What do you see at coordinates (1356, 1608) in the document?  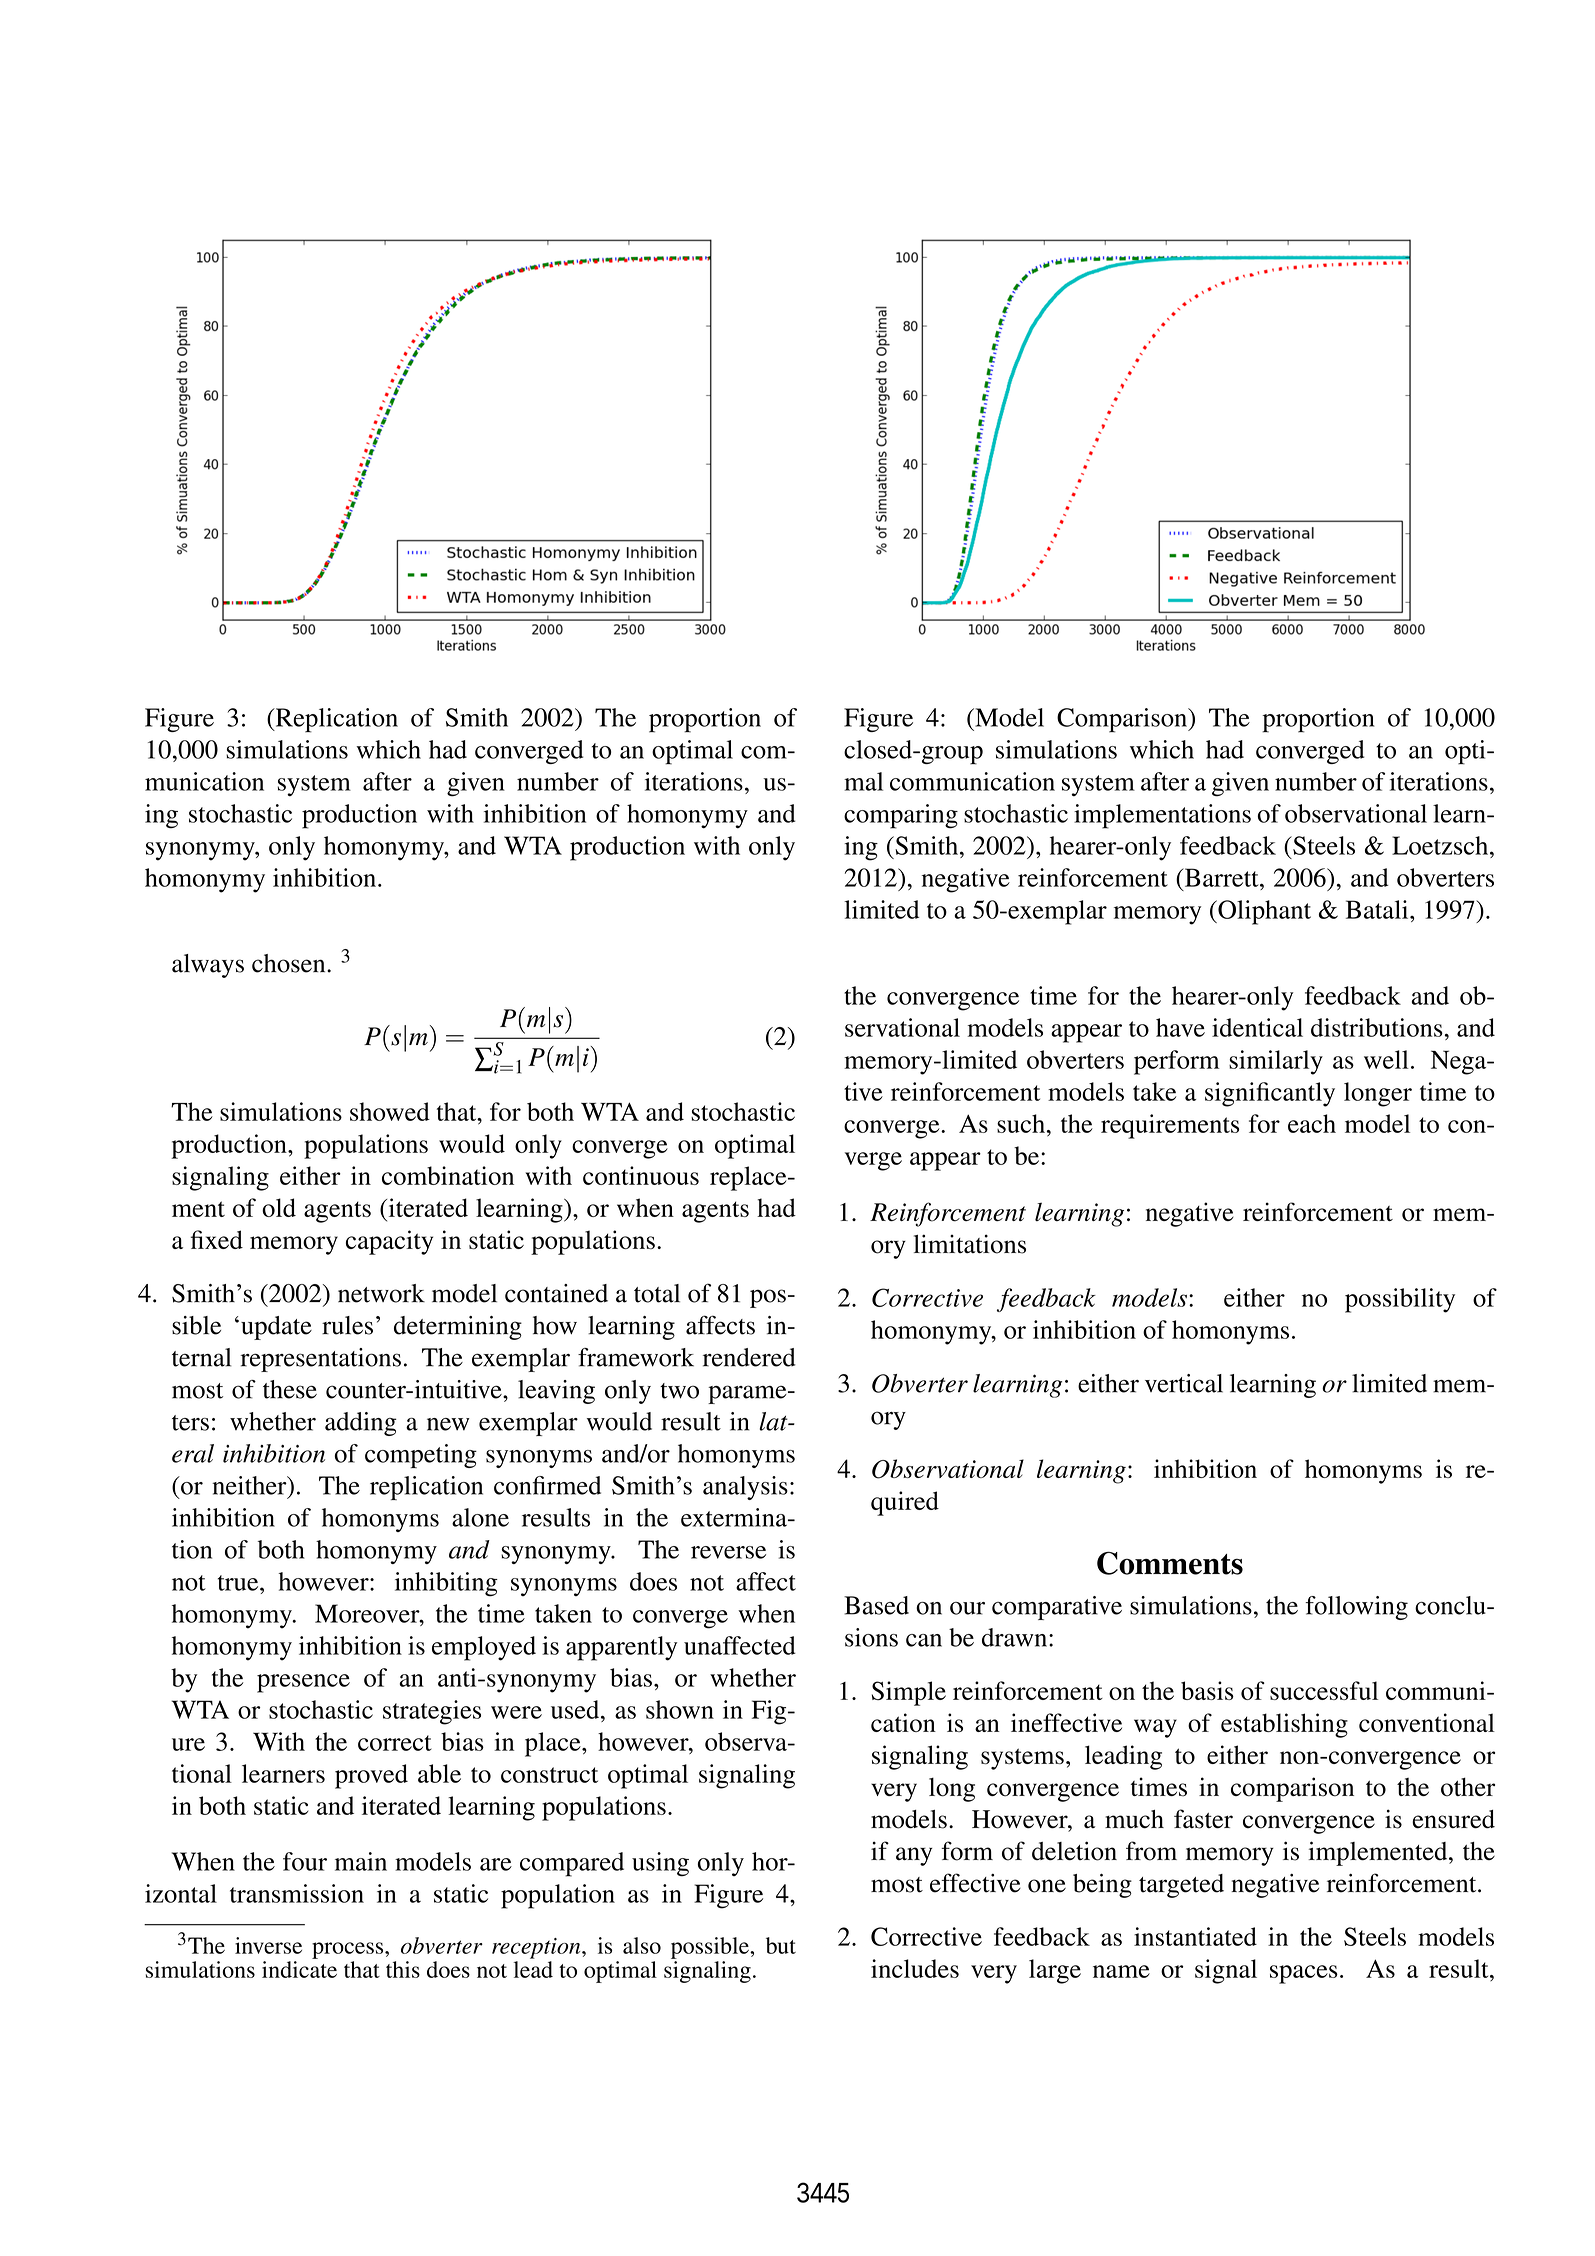 I see `following` at bounding box center [1356, 1608].
